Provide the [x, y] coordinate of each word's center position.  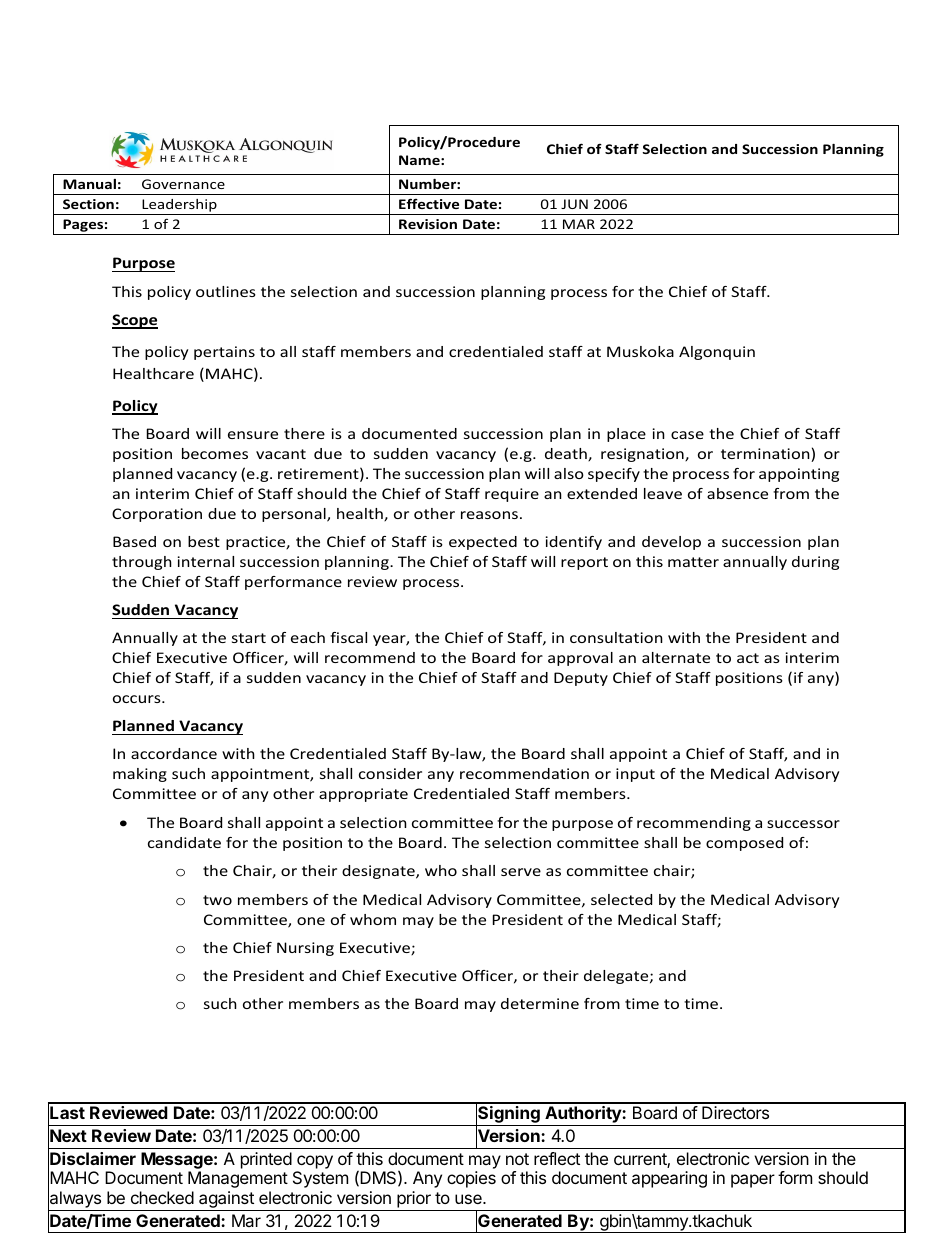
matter [693, 562]
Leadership [179, 207]
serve [521, 872]
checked [162, 1197]
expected [483, 543]
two [217, 900]
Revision [428, 224]
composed [744, 844]
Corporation [157, 515]
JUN [574, 204]
